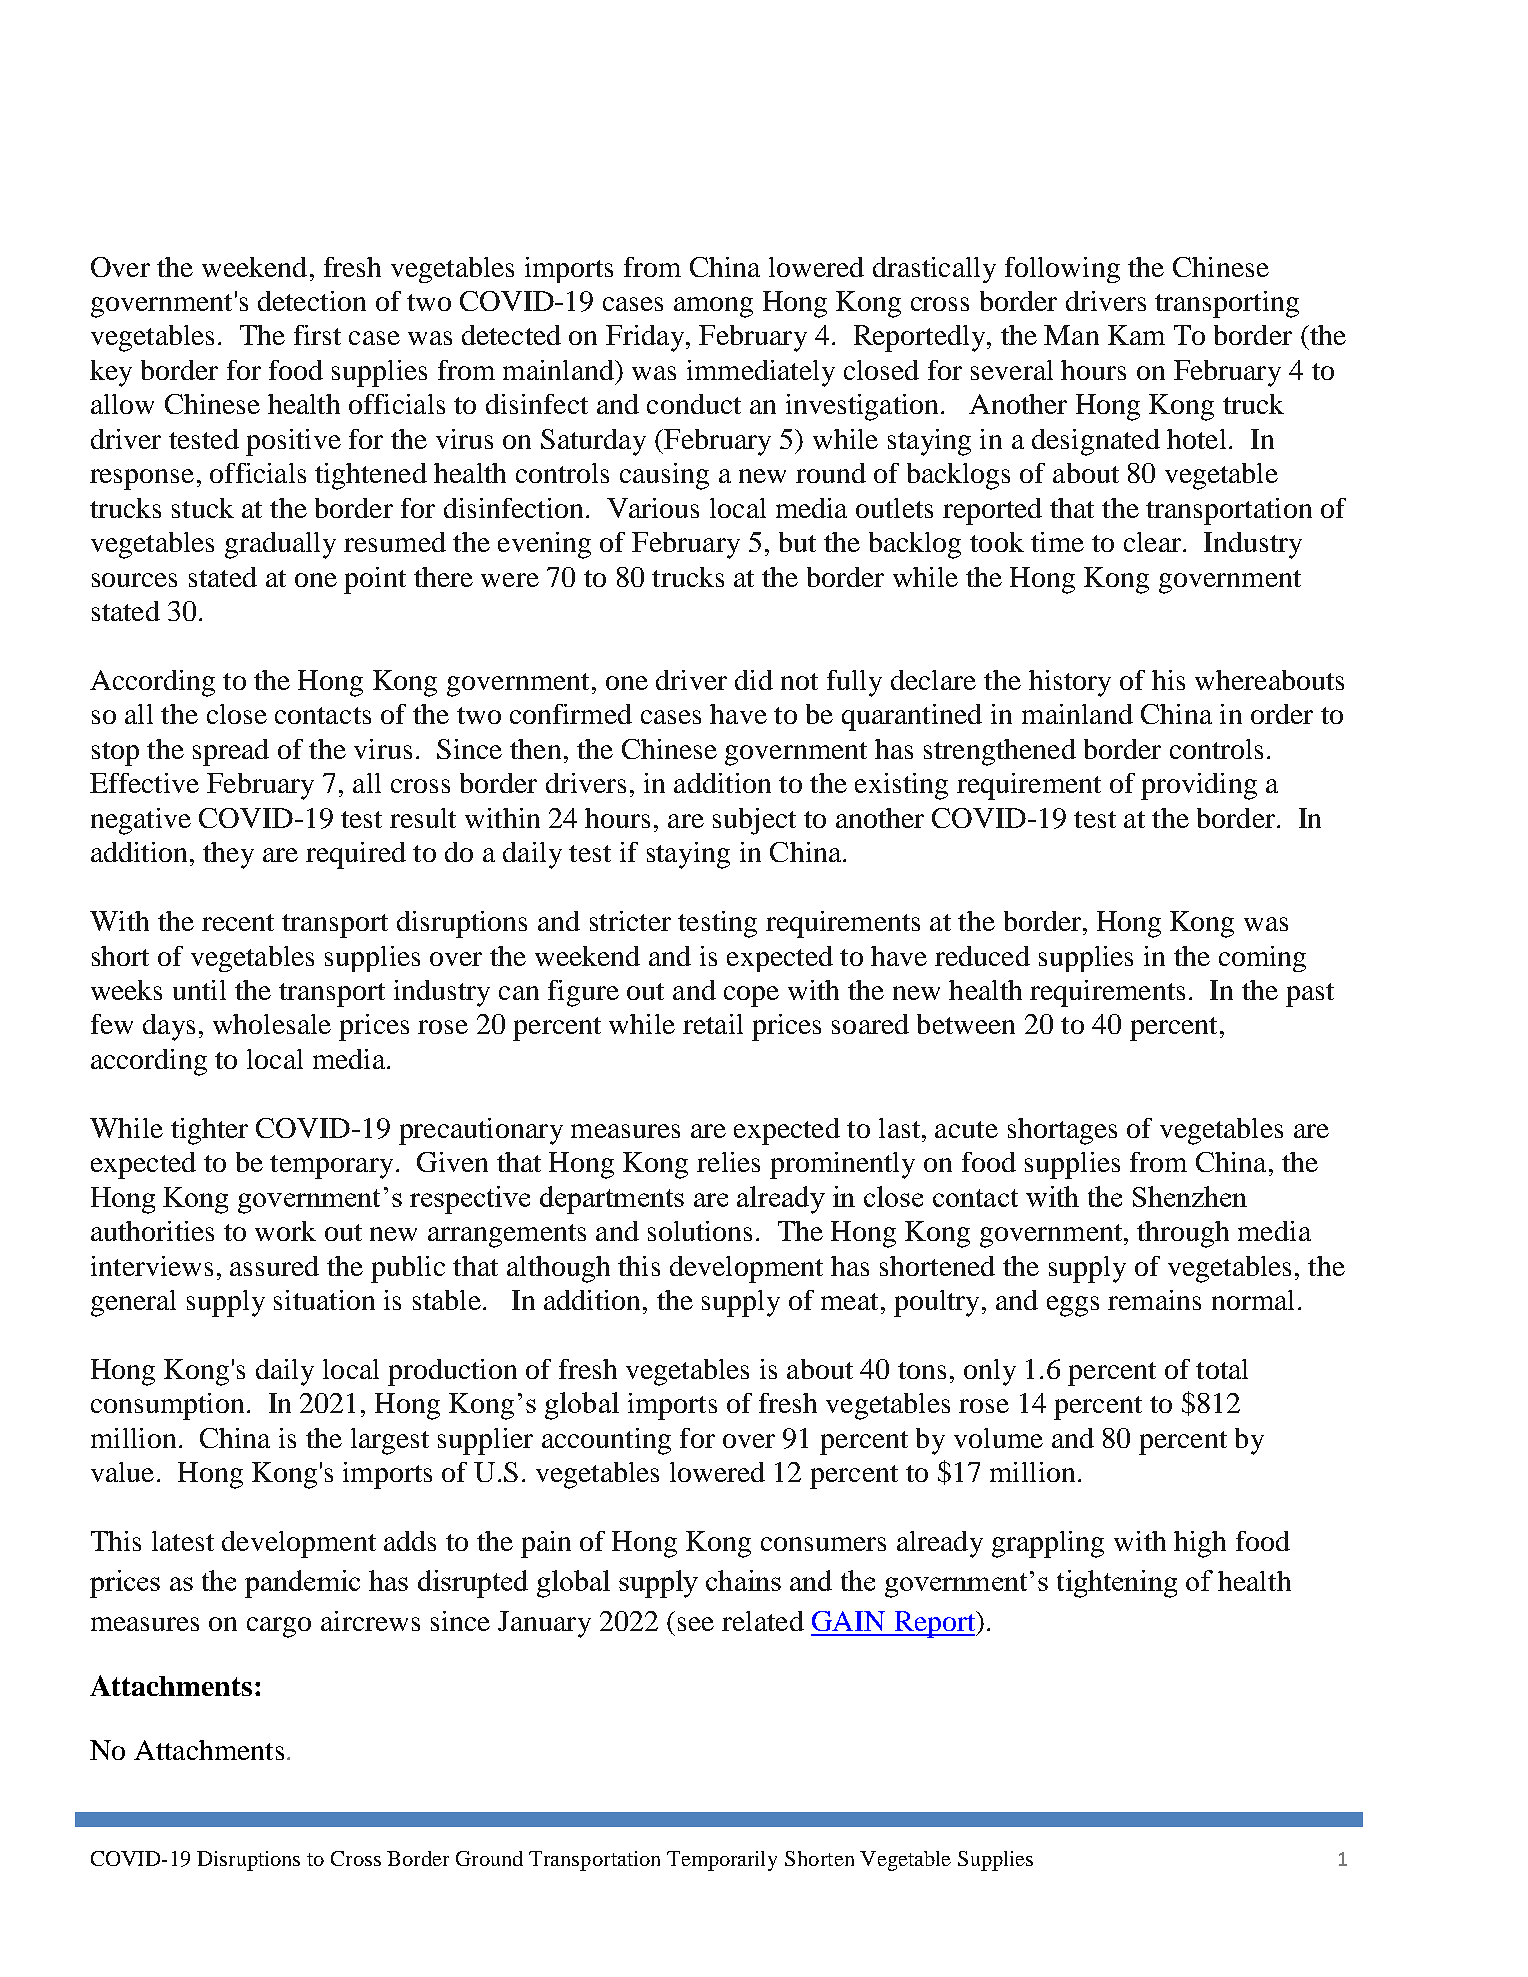 Image resolution: width=1528 pixels, height=1977 pixels. Describe the element at coordinates (1200, 1544) in the screenshot. I see `high` at that location.
